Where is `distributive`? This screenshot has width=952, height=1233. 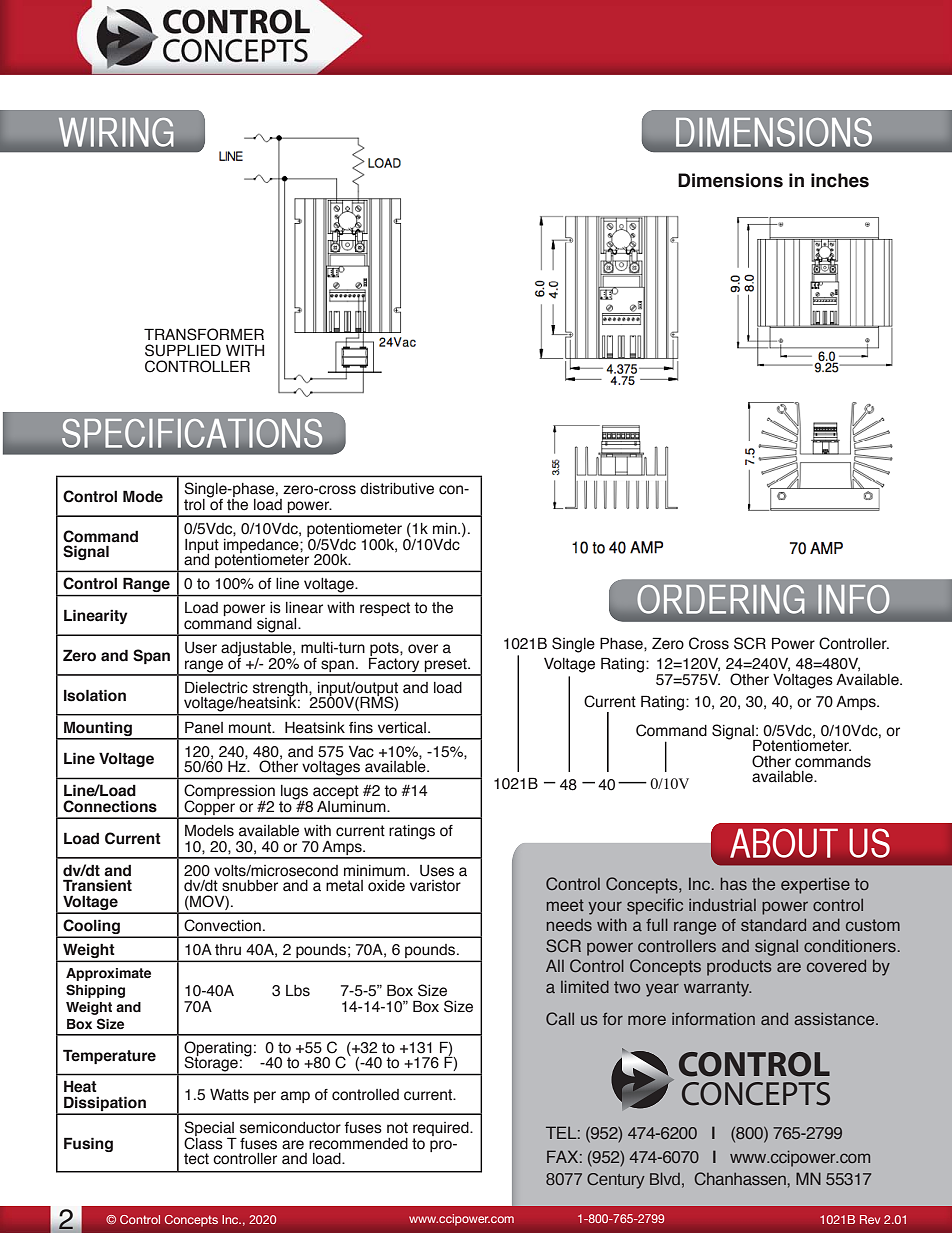 distributive is located at coordinates (397, 489).
